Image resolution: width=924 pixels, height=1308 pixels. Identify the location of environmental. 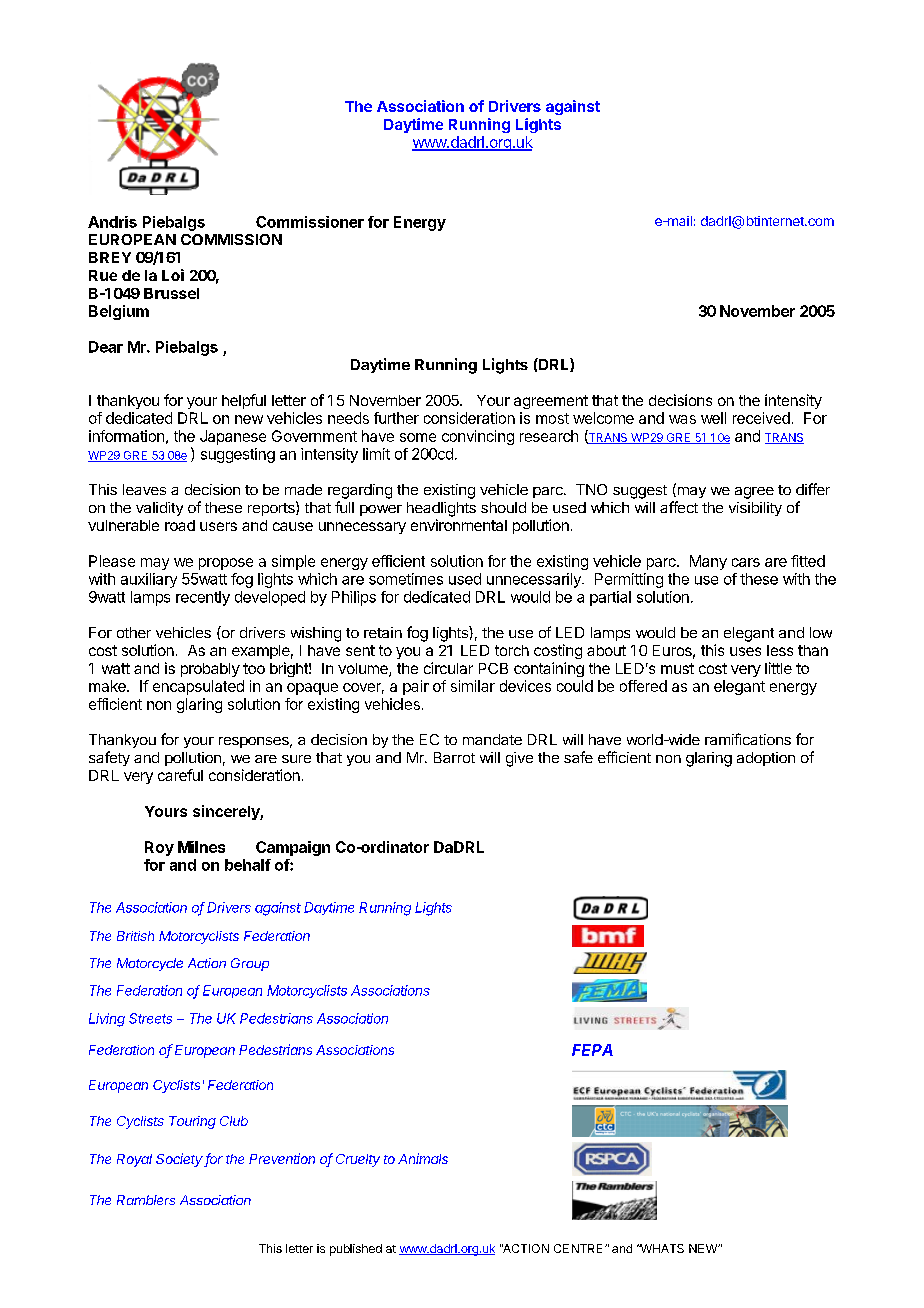
(459, 525).
